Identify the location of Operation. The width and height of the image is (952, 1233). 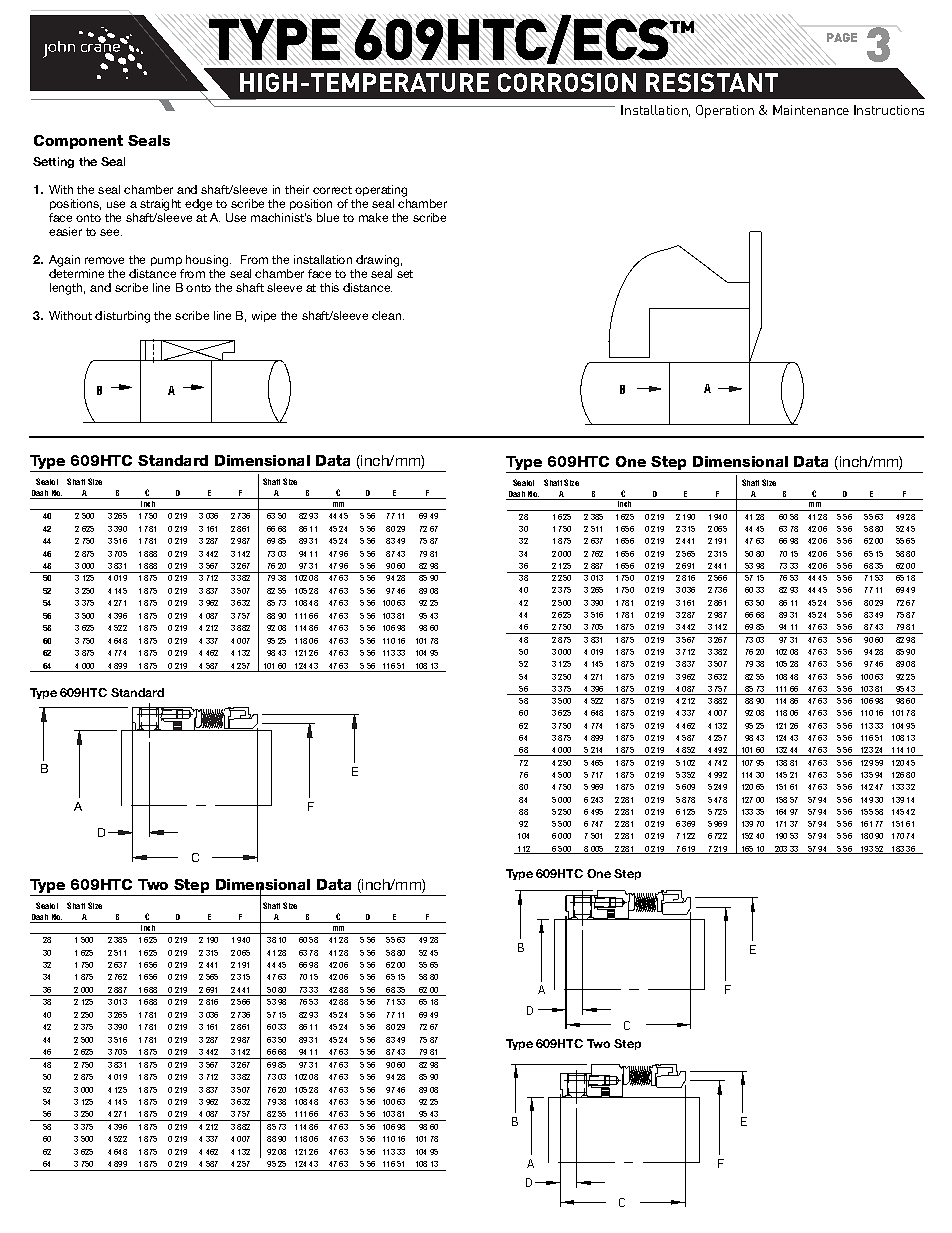
(725, 111).
